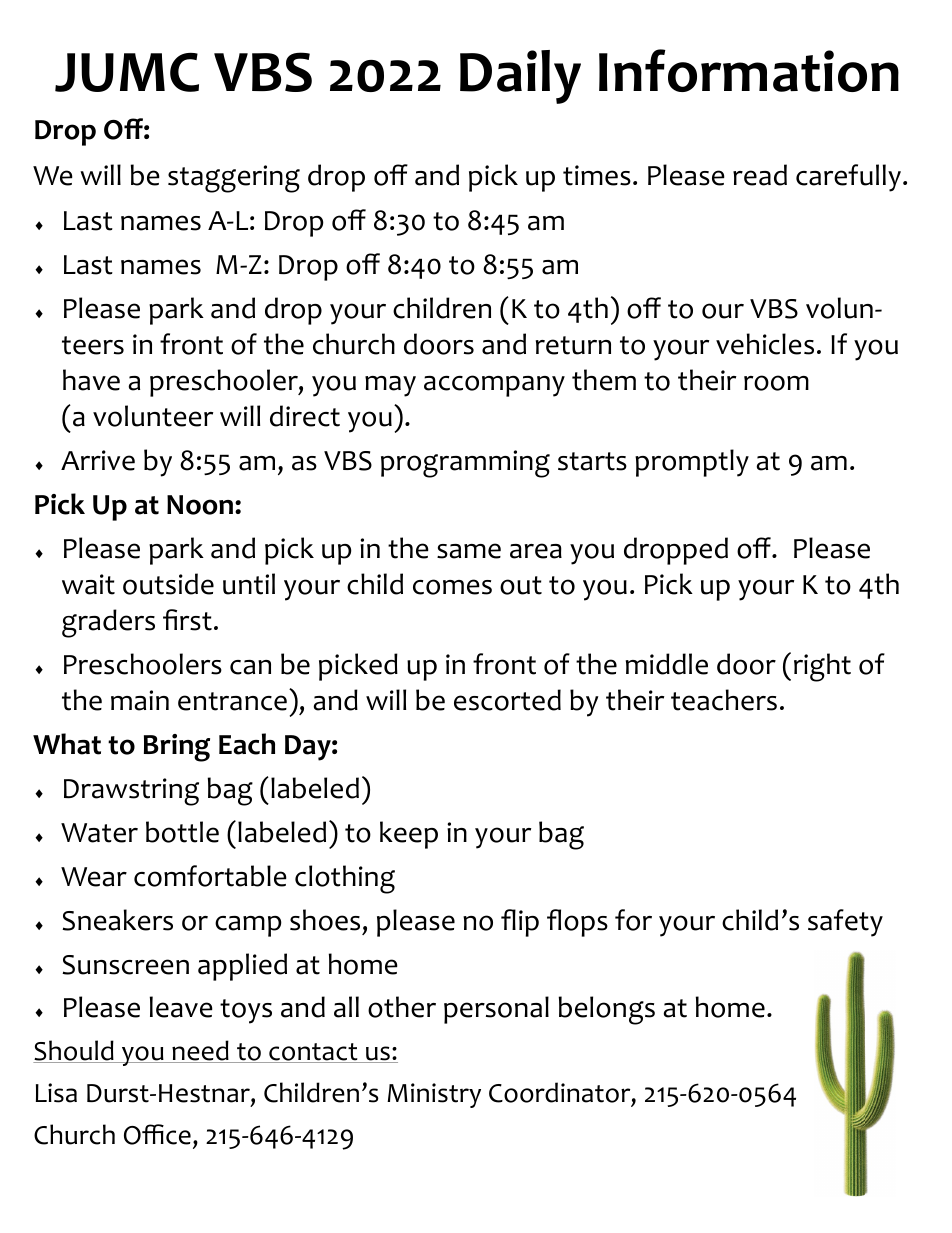 This document has height=1233, width=952. I want to click on right, so click(822, 667).
